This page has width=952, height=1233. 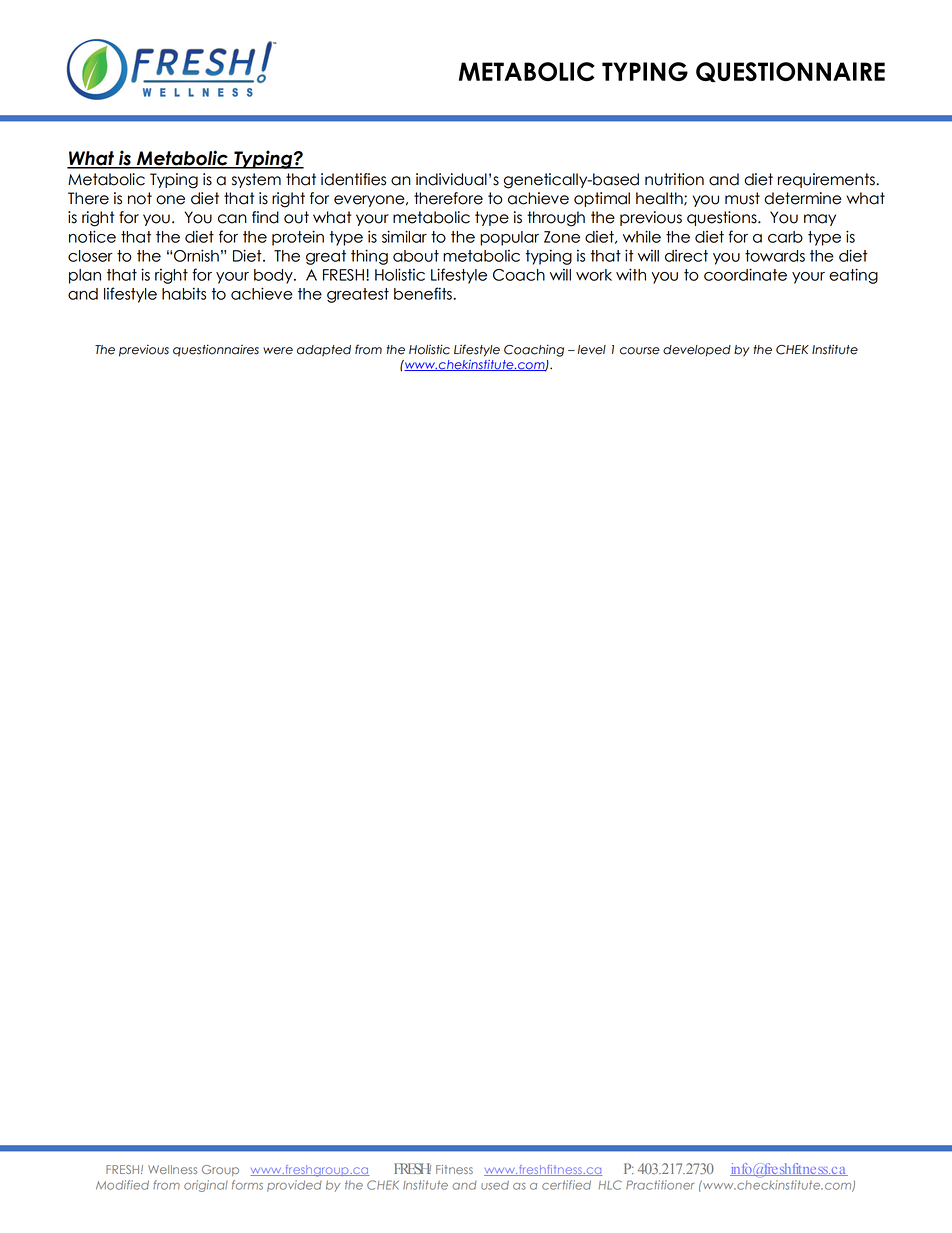 What do you see at coordinates (509, 238) in the page?
I see `popular` at bounding box center [509, 238].
